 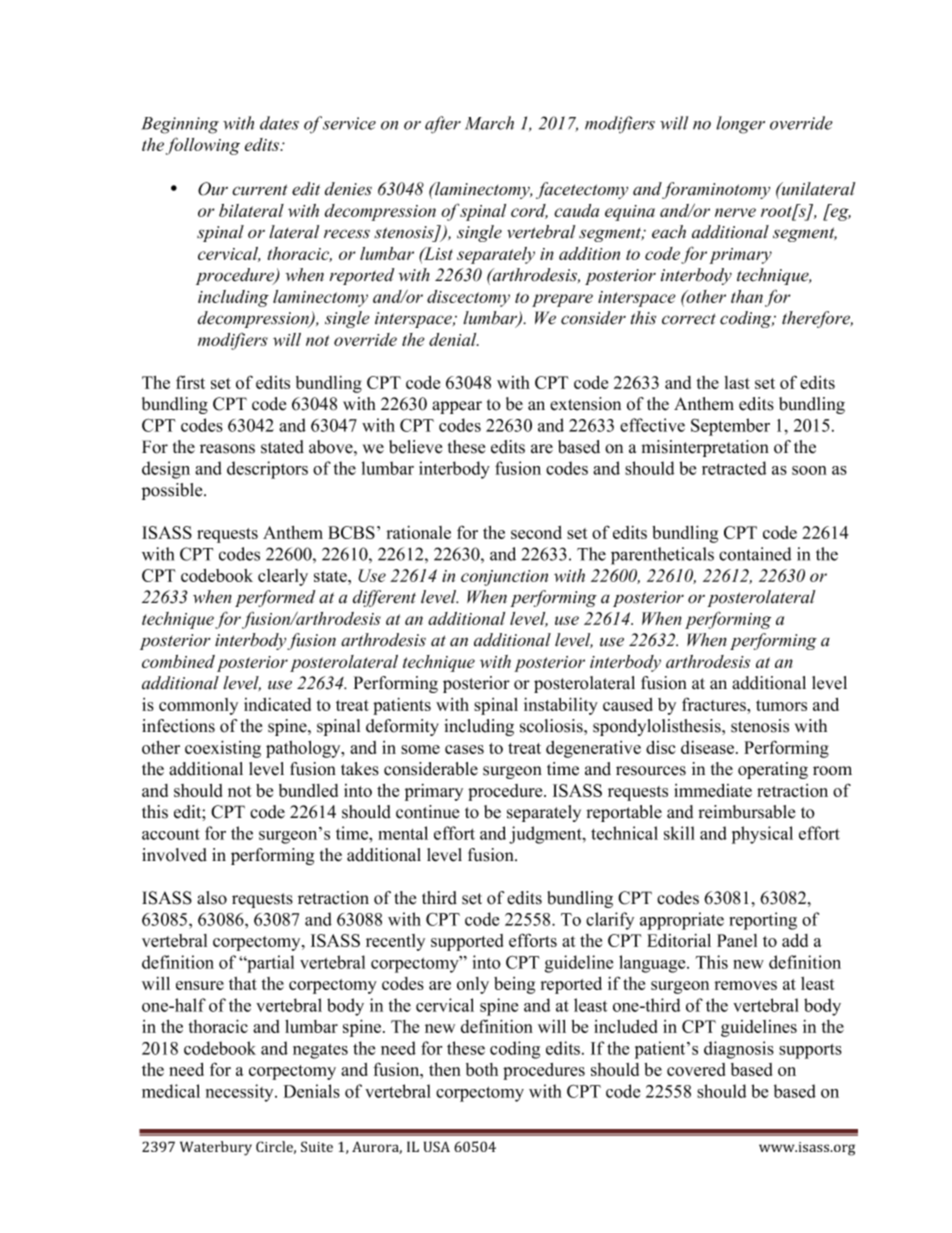 What do you see at coordinates (482, 1069) in the page?
I see `both` at bounding box center [482, 1069].
